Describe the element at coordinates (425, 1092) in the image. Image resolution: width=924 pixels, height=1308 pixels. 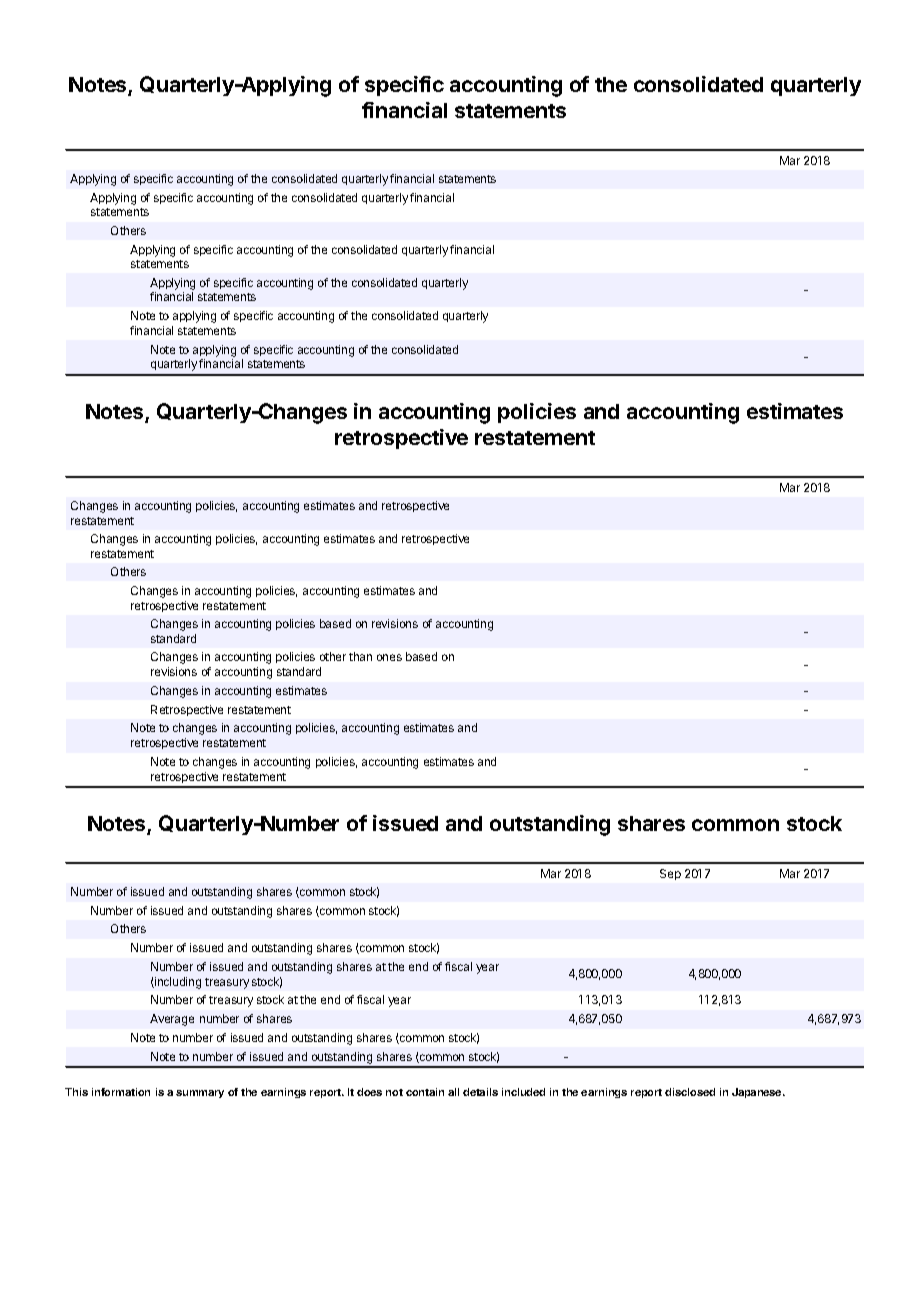
I see `contain` at that location.
